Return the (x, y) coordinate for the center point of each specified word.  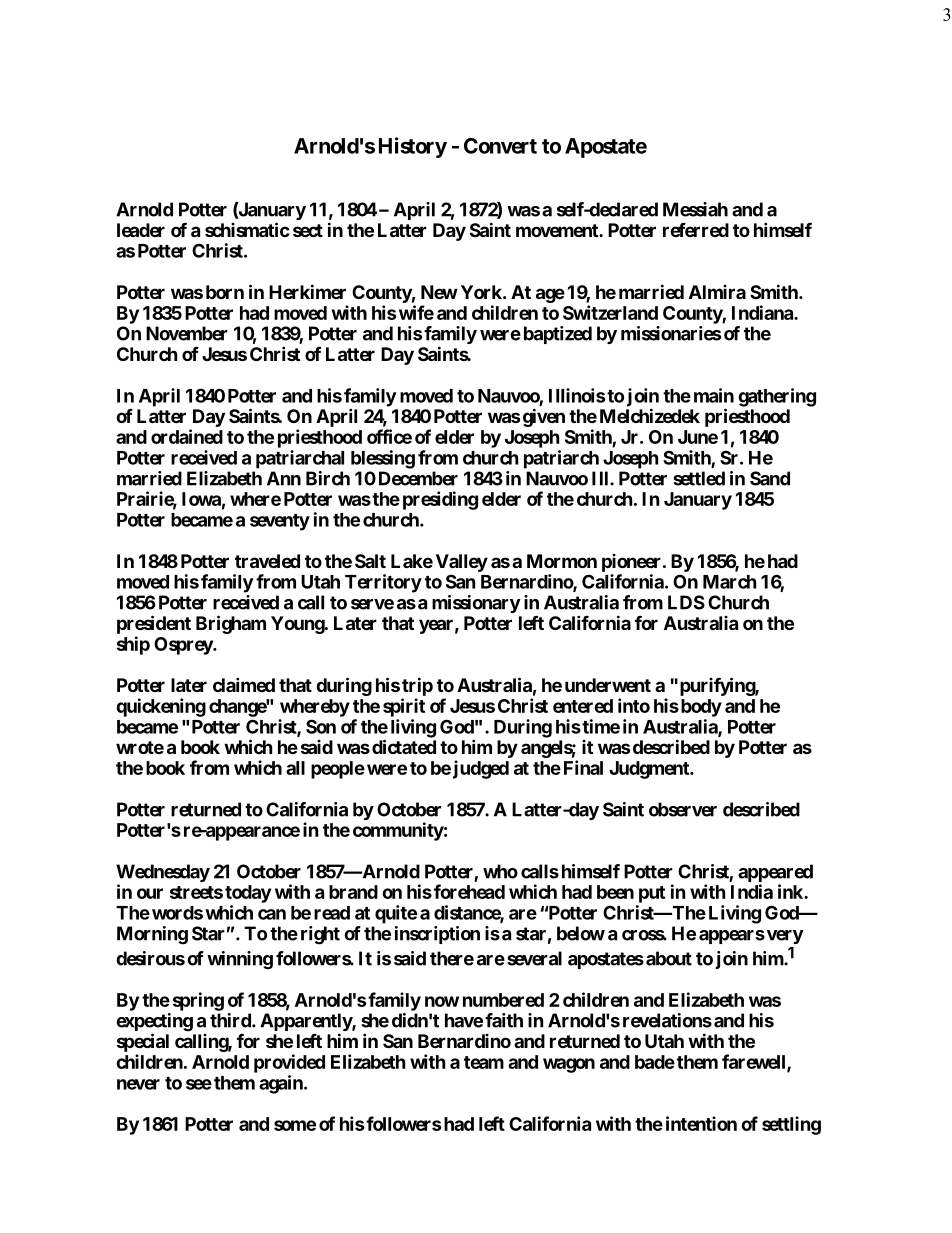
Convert (500, 146)
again (282, 1084)
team (484, 1062)
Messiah (695, 209)
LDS (686, 602)
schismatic (247, 229)
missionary (476, 604)
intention (701, 1123)
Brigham (231, 624)
